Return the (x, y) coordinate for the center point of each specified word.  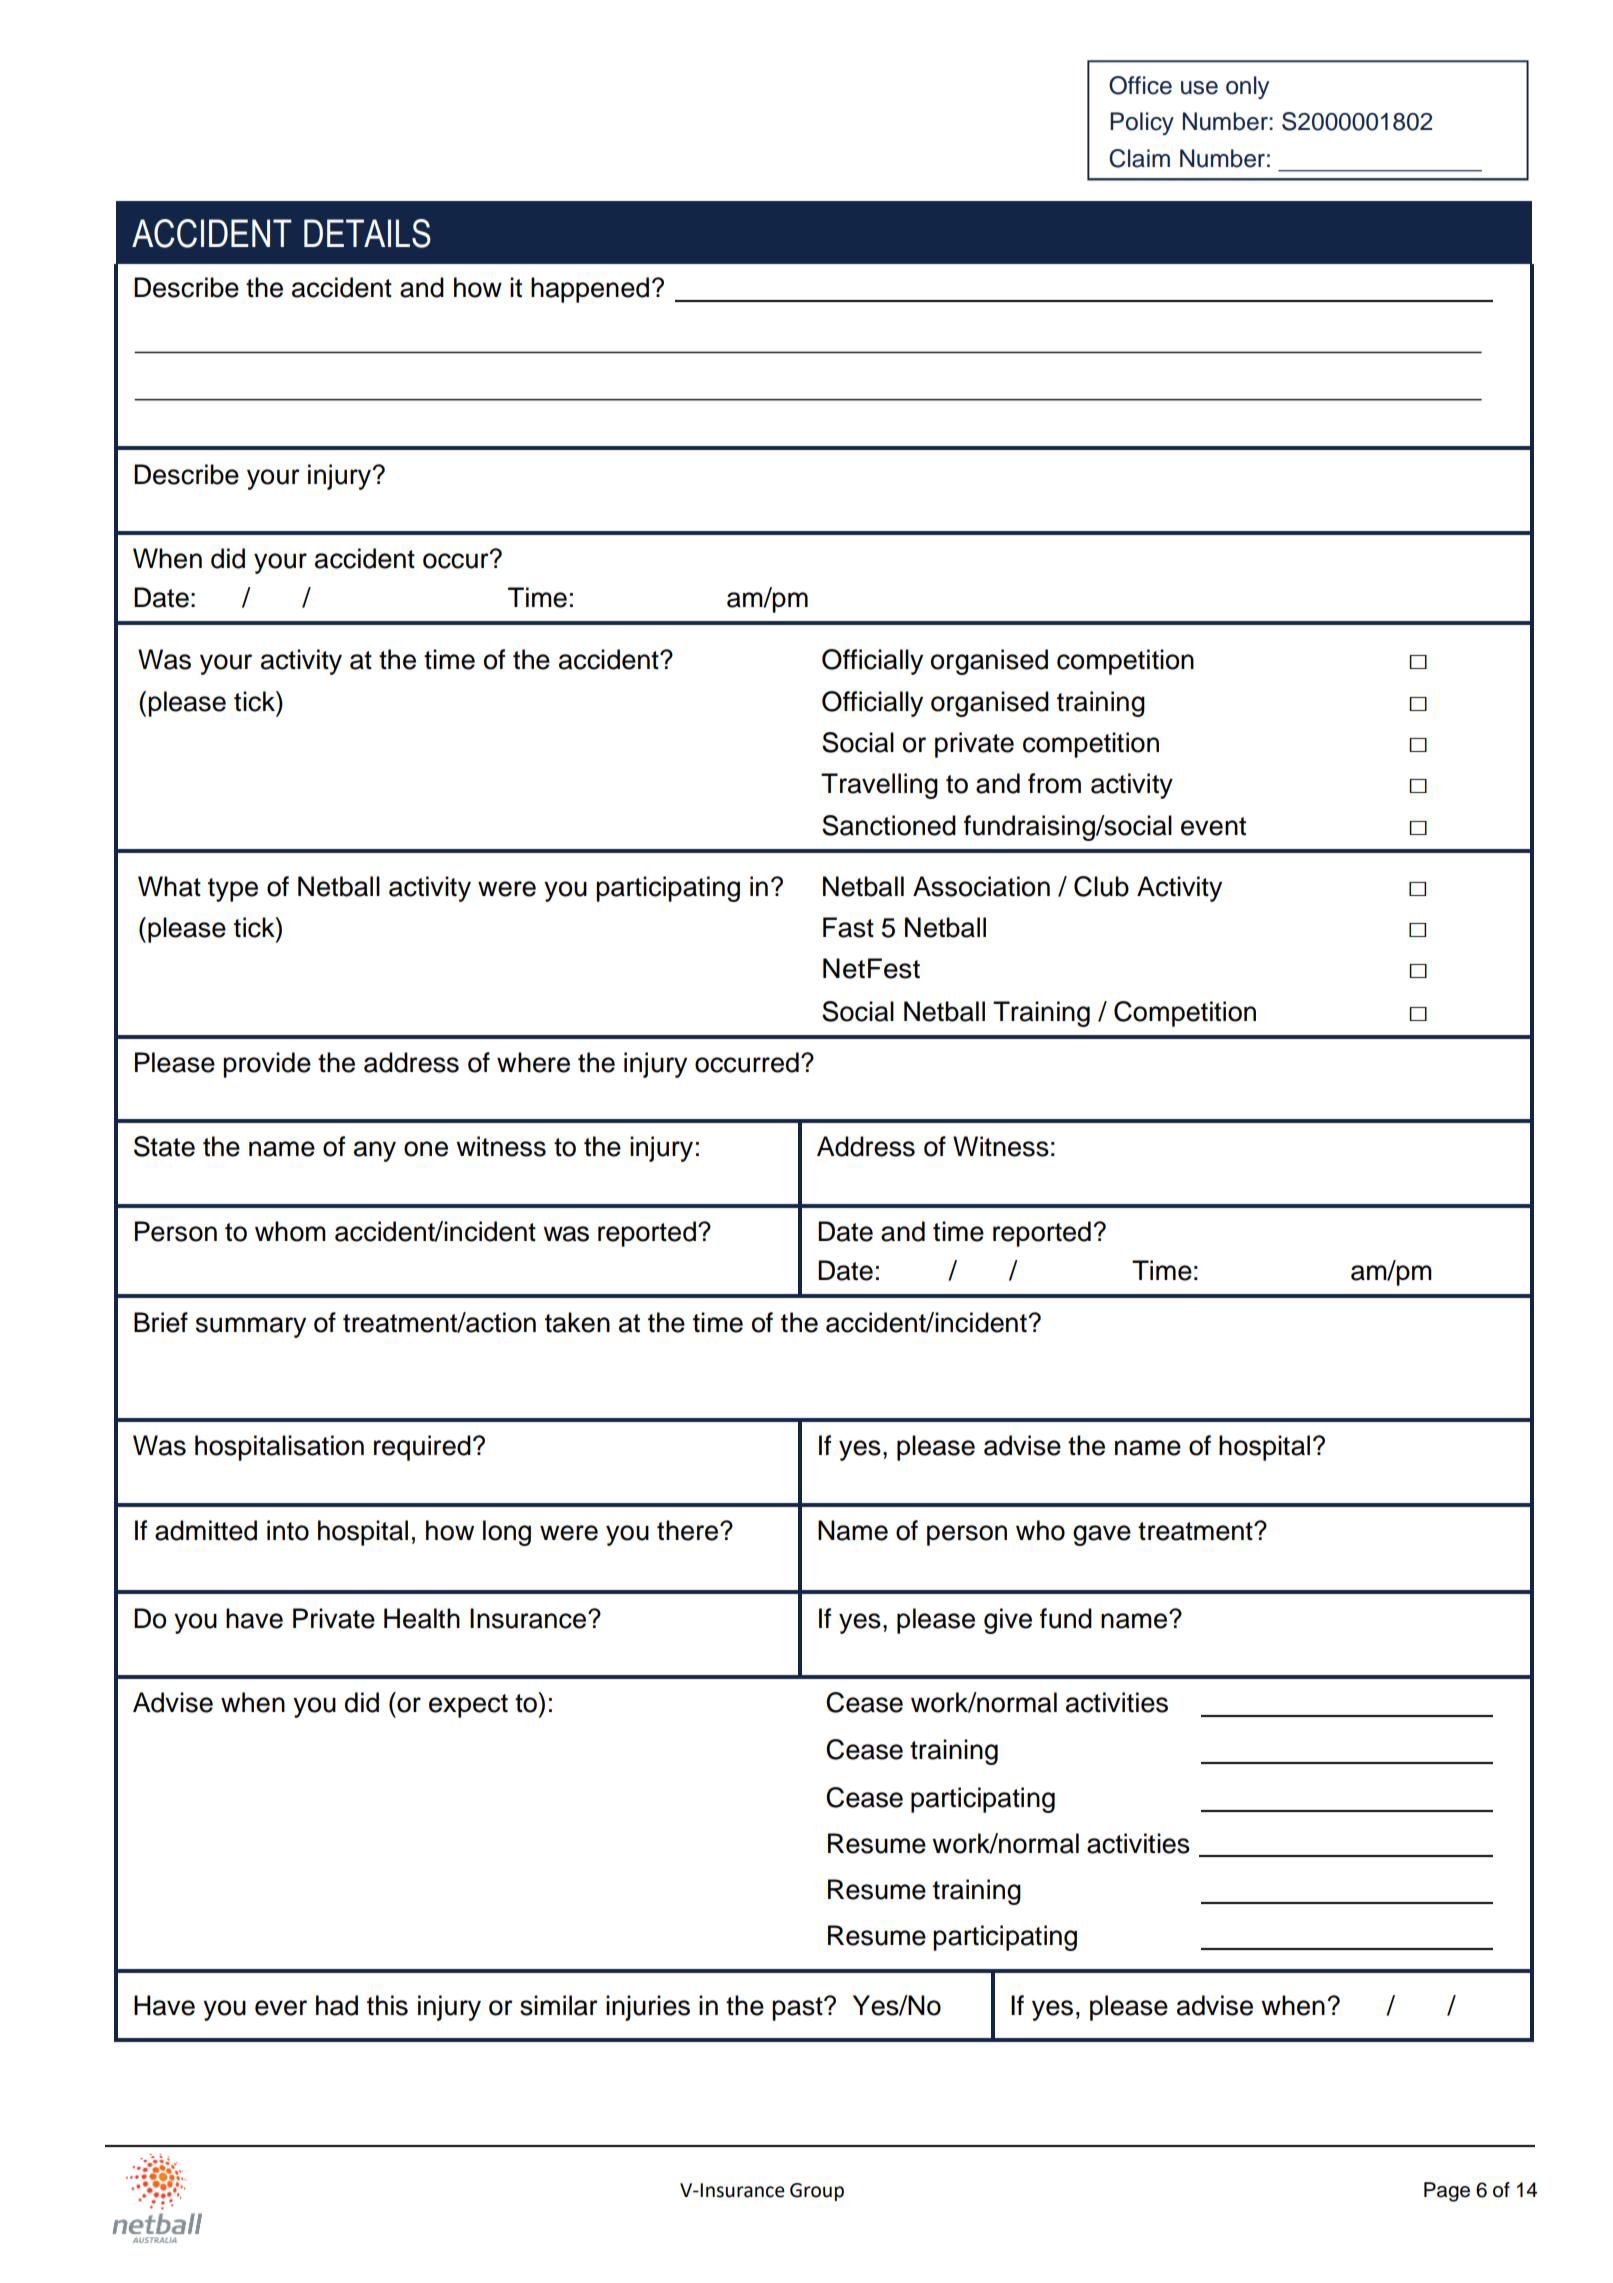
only (1247, 87)
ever (281, 2008)
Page (1447, 2192)
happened (590, 290)
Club (1101, 886)
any (375, 1151)
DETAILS (367, 233)
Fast (848, 927)
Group (817, 2192)
